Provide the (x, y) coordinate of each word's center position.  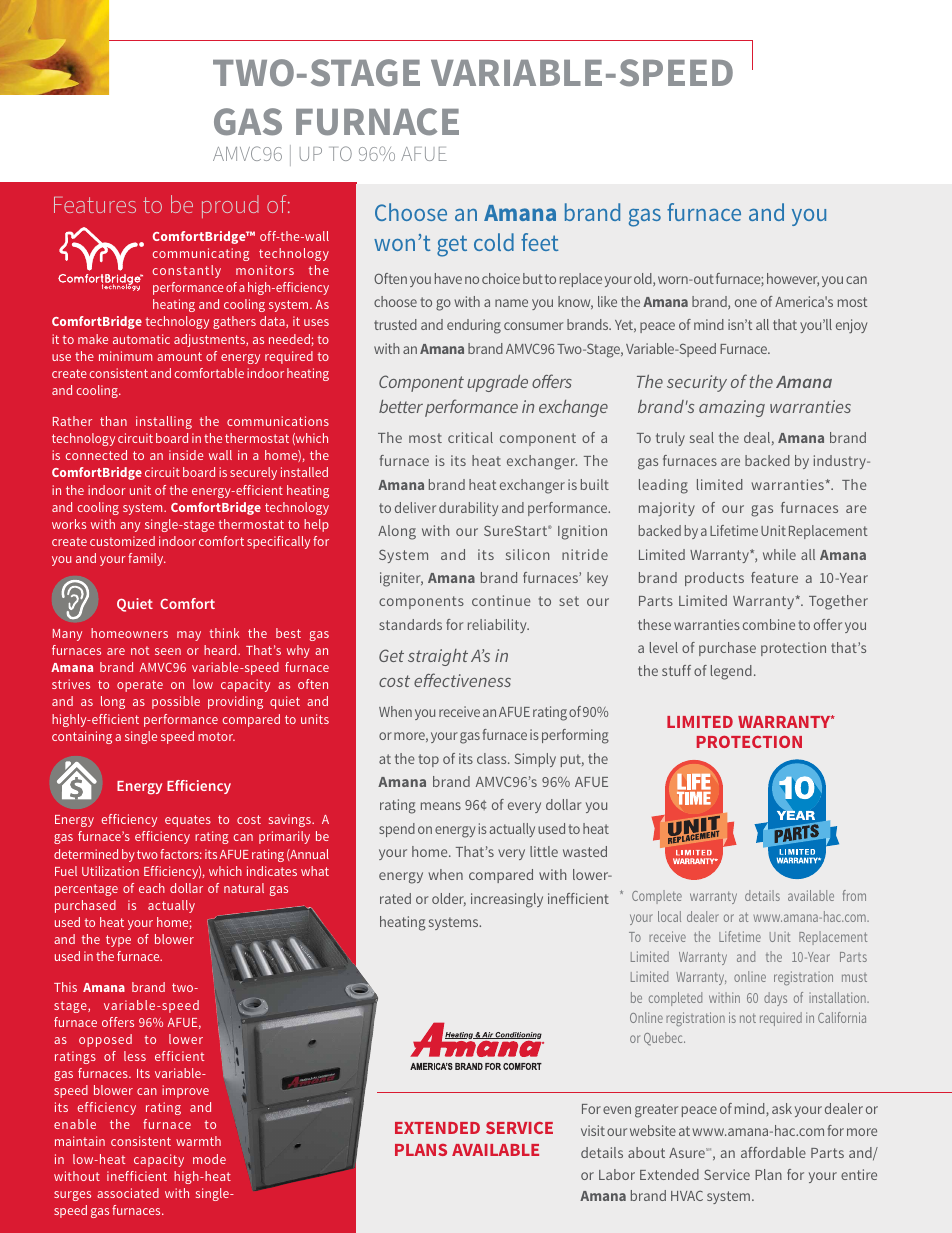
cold (494, 242)
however (793, 280)
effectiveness (462, 680)
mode (209, 1159)
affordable (773, 1152)
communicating (200, 254)
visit (593, 1130)
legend (731, 672)
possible (176, 702)
